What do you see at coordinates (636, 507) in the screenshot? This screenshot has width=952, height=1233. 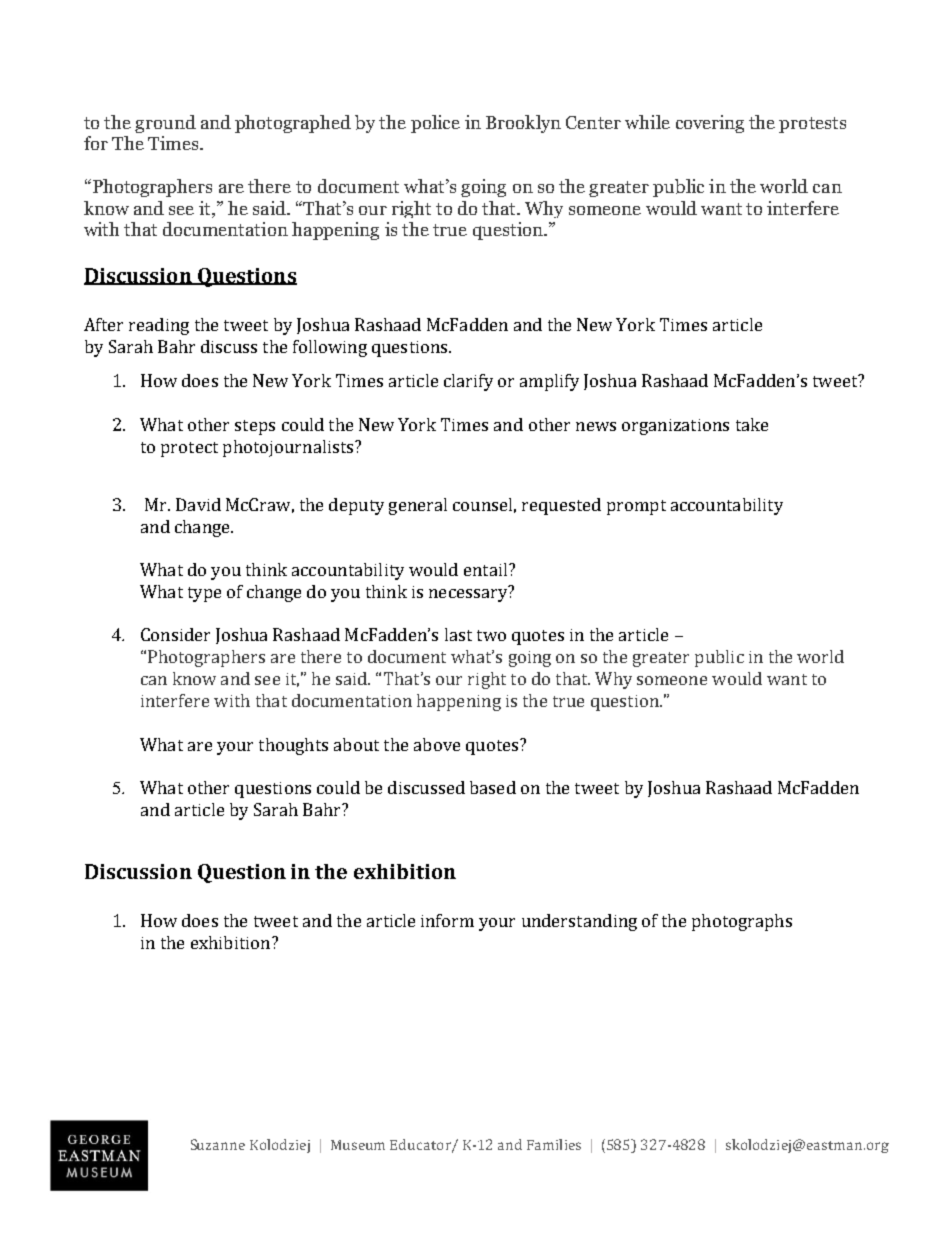 I see `prompt` at bounding box center [636, 507].
